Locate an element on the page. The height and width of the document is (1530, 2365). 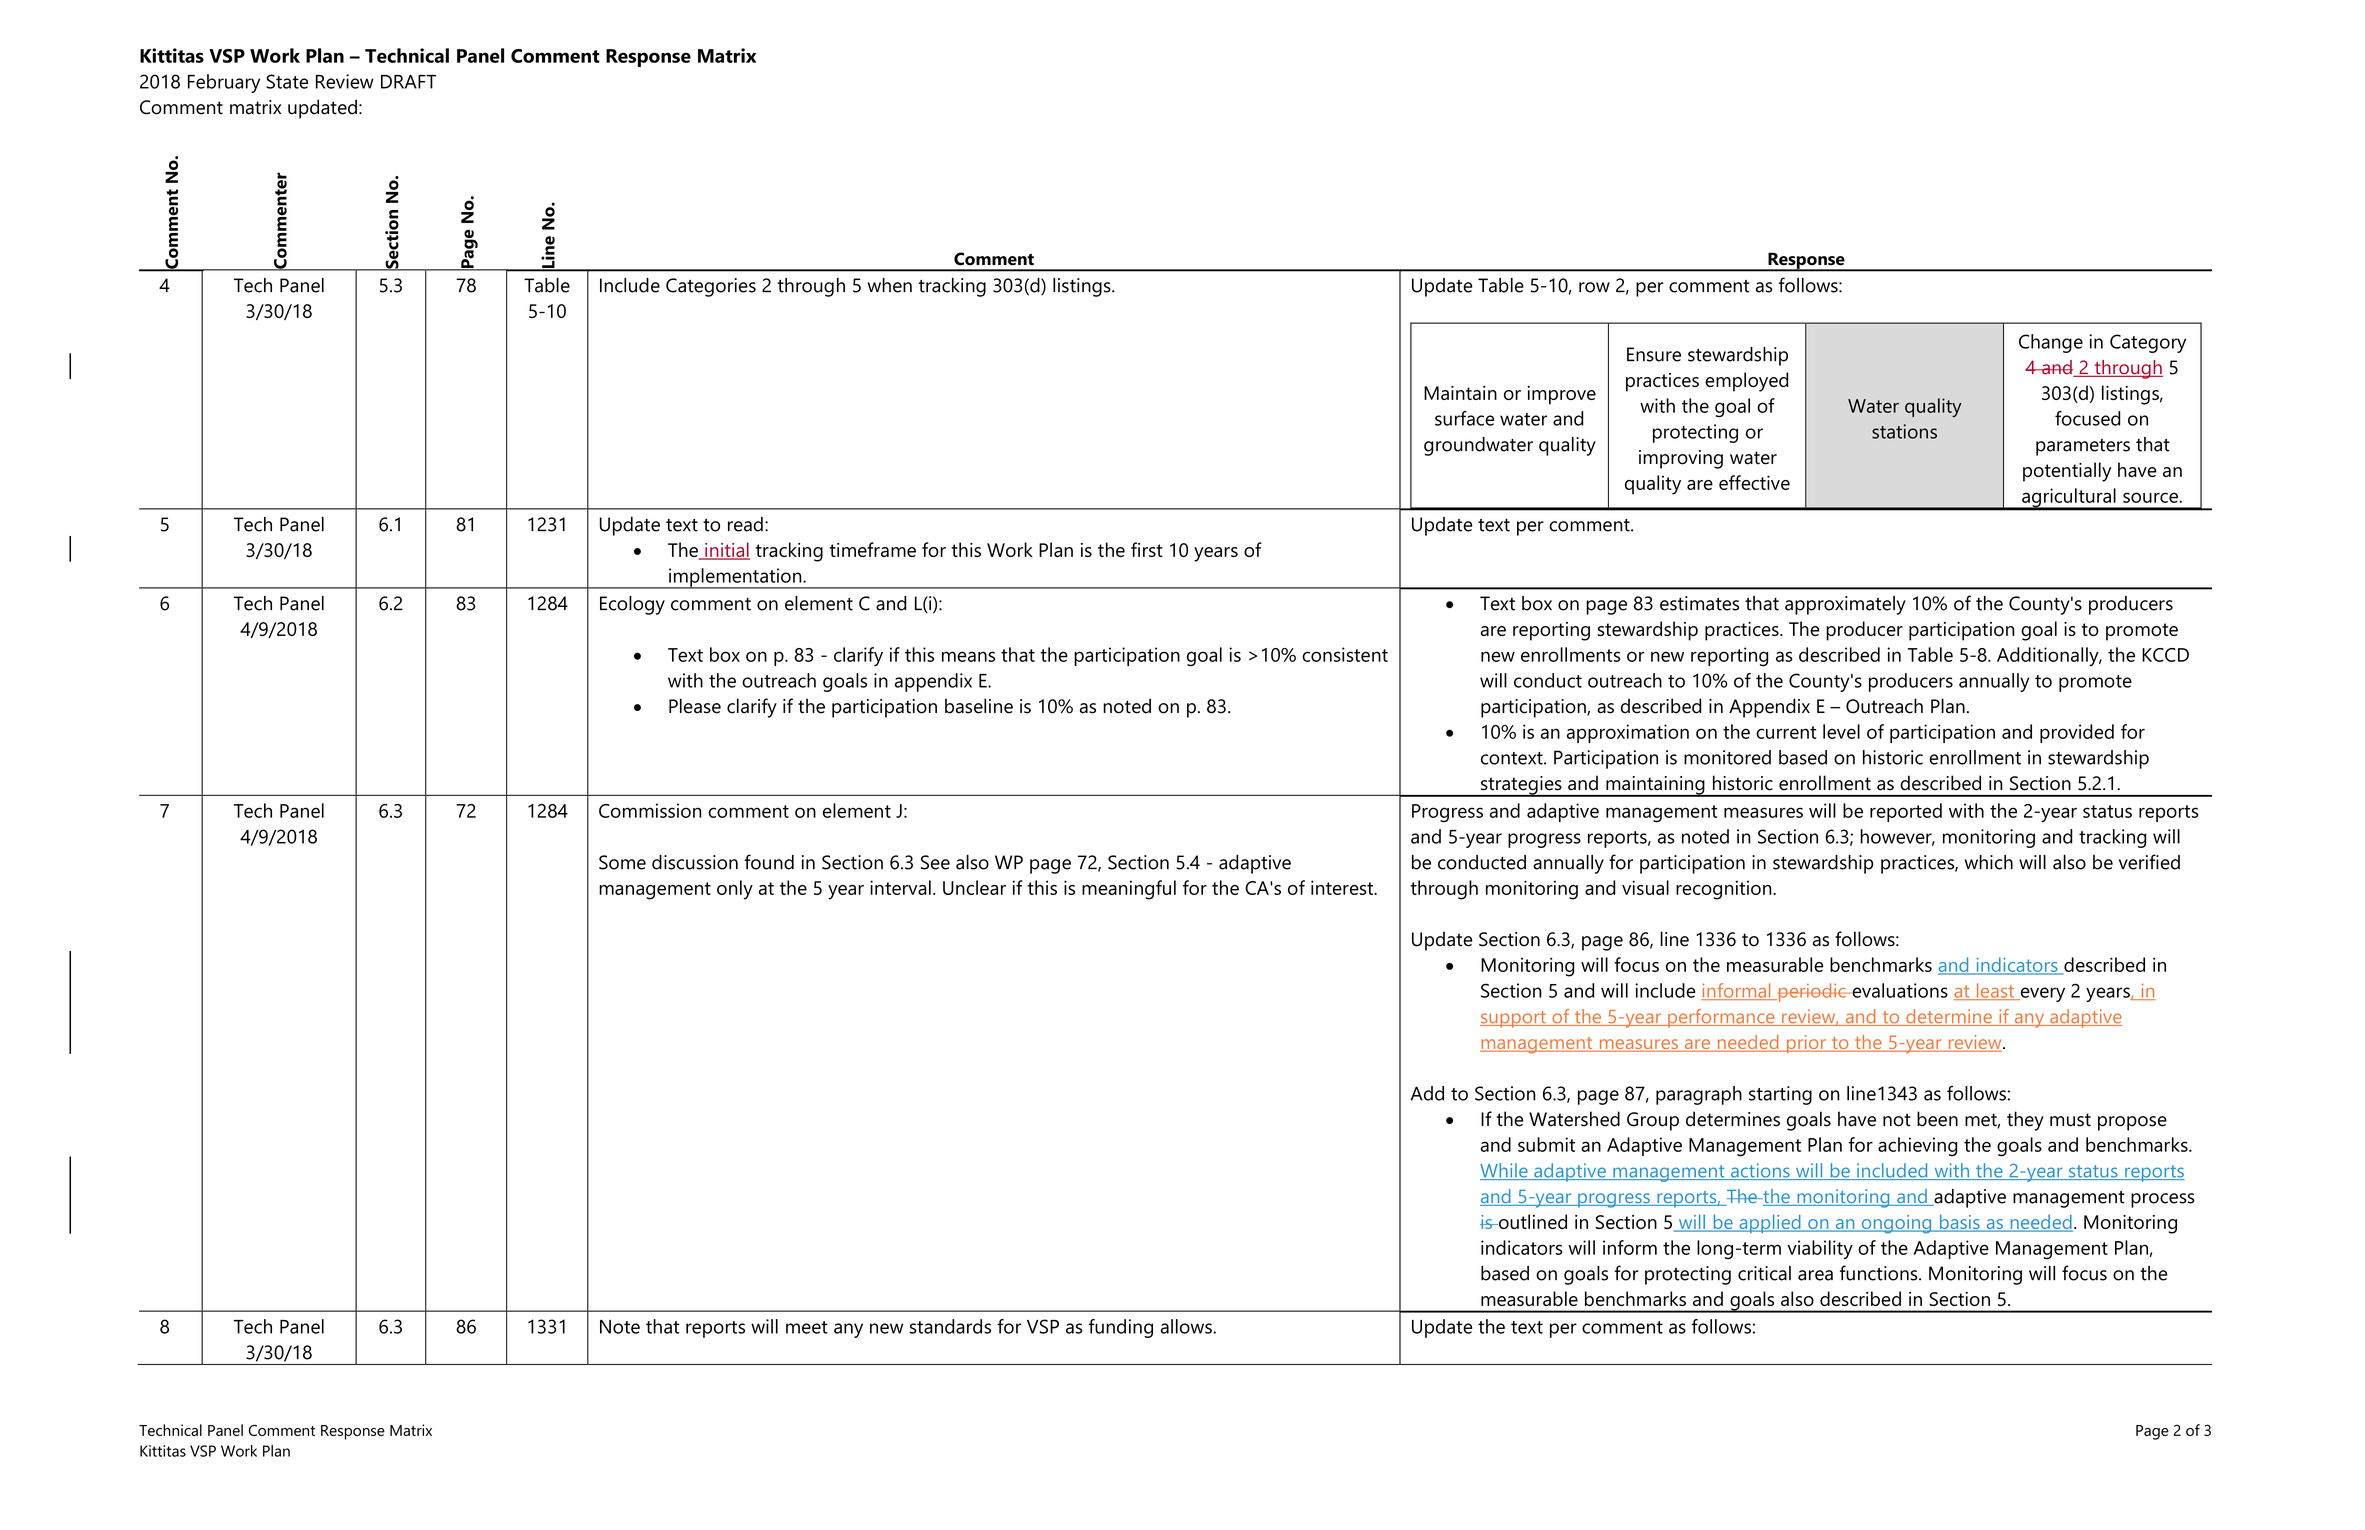
Please is located at coordinates (695, 706).
